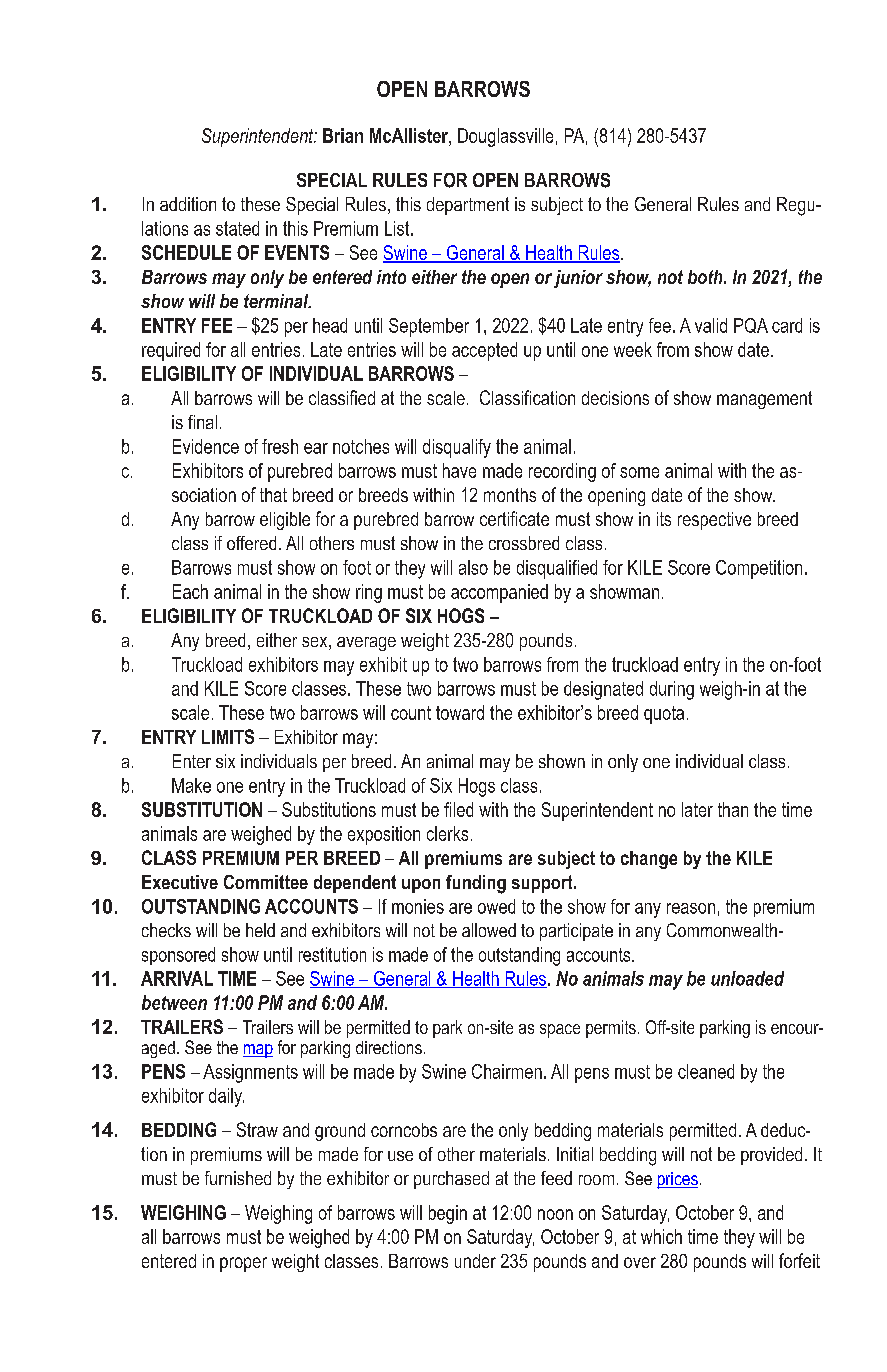 Image resolution: width=887 pixels, height=1372 pixels. Describe the element at coordinates (468, 206) in the page. I see `department` at that location.
